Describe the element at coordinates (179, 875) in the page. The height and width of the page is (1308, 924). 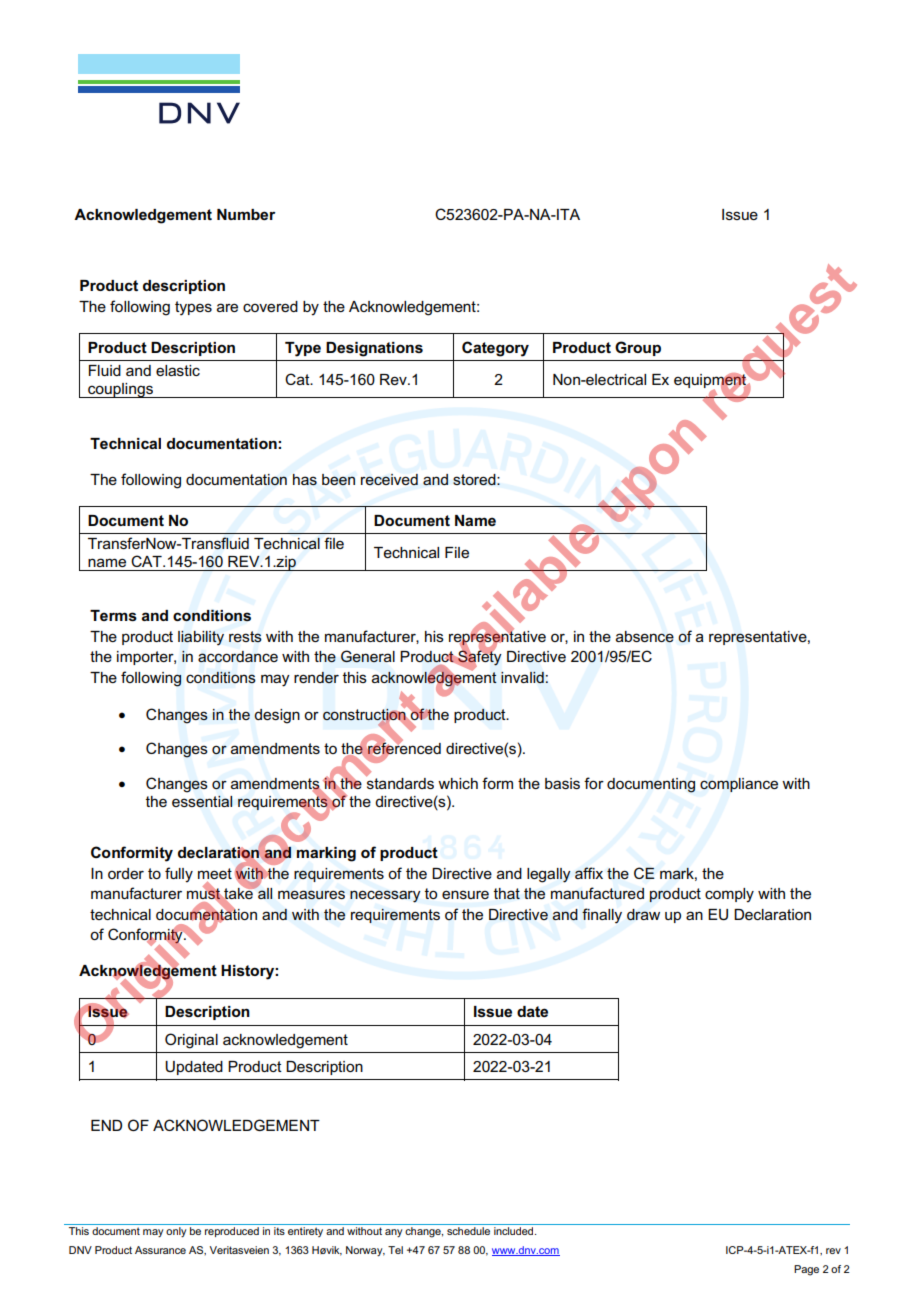
I see `fully` at that location.
